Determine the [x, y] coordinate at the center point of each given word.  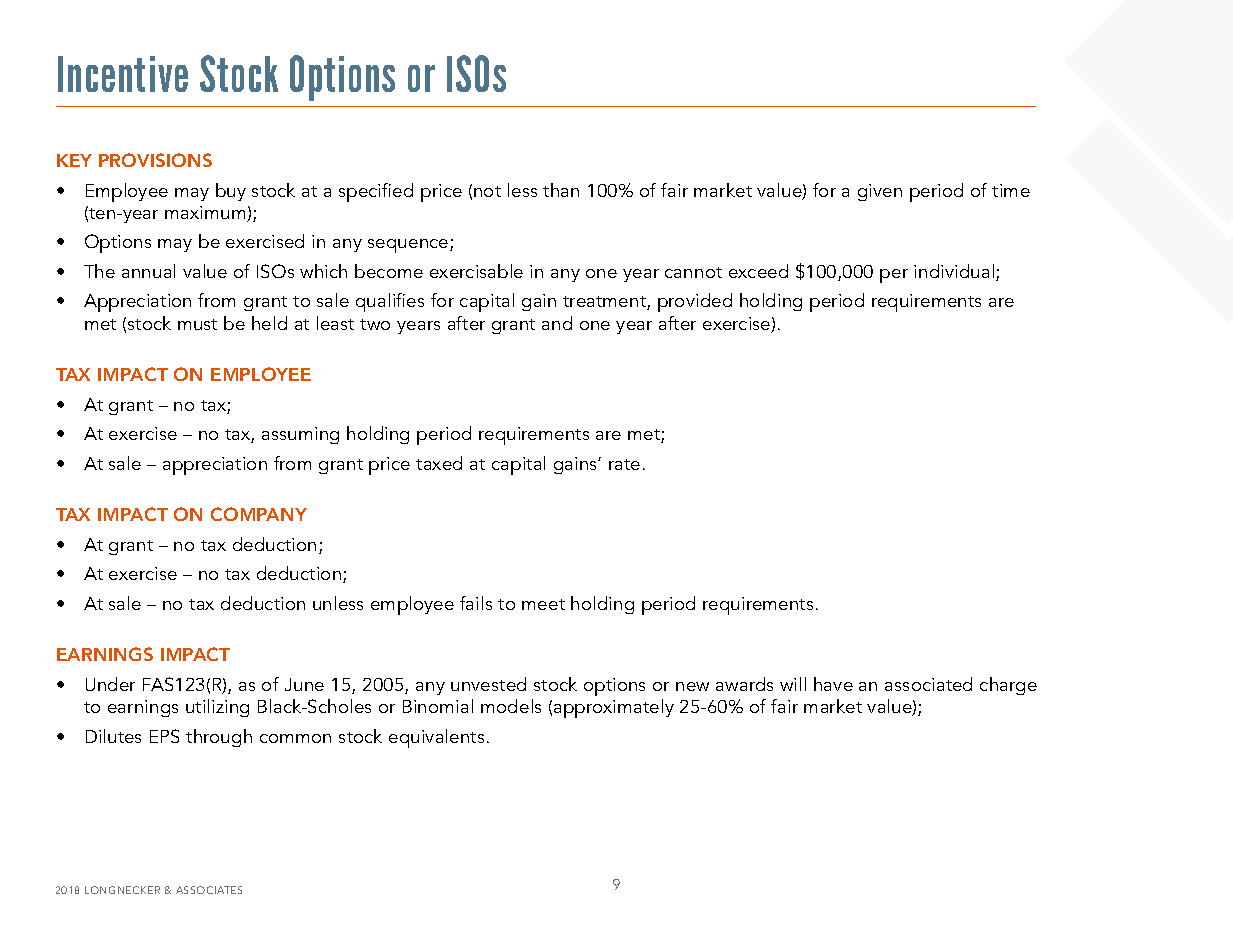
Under [110, 684]
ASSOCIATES [209, 890]
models [511, 706]
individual [955, 272]
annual [148, 271]
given [880, 192]
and [557, 323]
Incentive [123, 74]
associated [928, 684]
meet [543, 604]
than [561, 190]
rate [624, 464]
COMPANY [259, 514]
